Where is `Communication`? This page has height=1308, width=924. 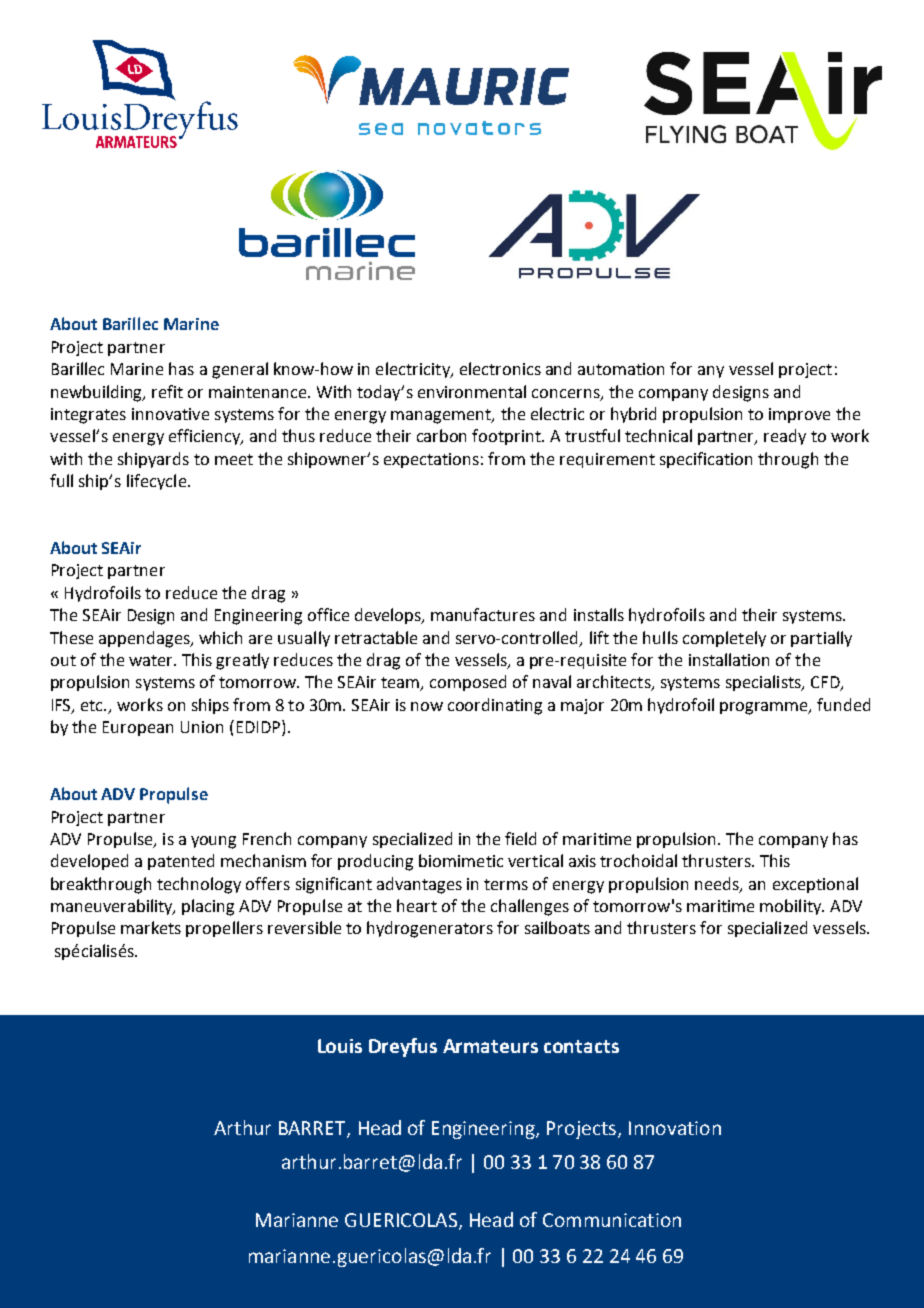
Communication is located at coordinates (612, 1220).
